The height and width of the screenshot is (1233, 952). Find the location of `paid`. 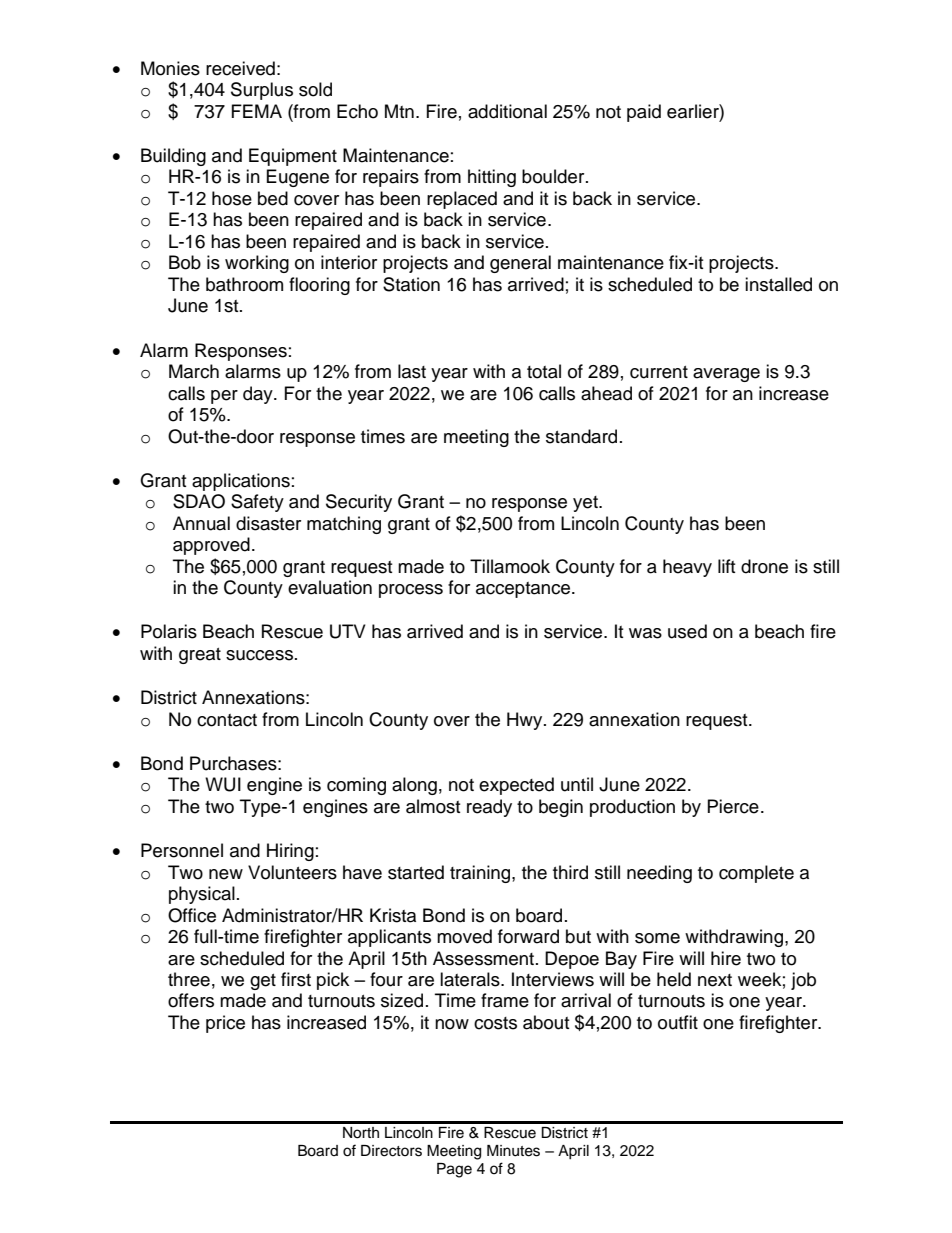

paid is located at coordinates (644, 113).
